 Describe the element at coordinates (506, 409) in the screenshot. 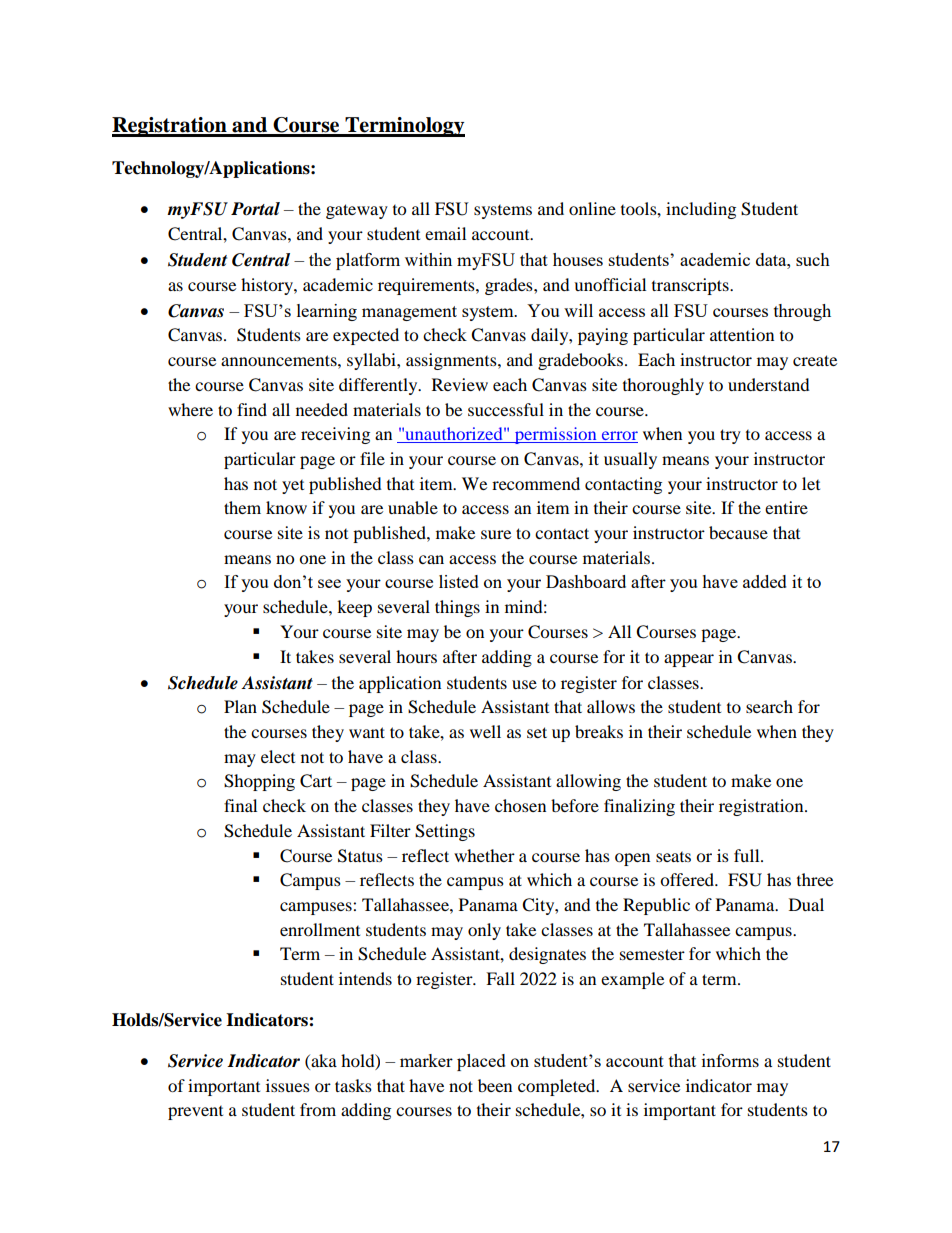

I see `successful` at that location.
